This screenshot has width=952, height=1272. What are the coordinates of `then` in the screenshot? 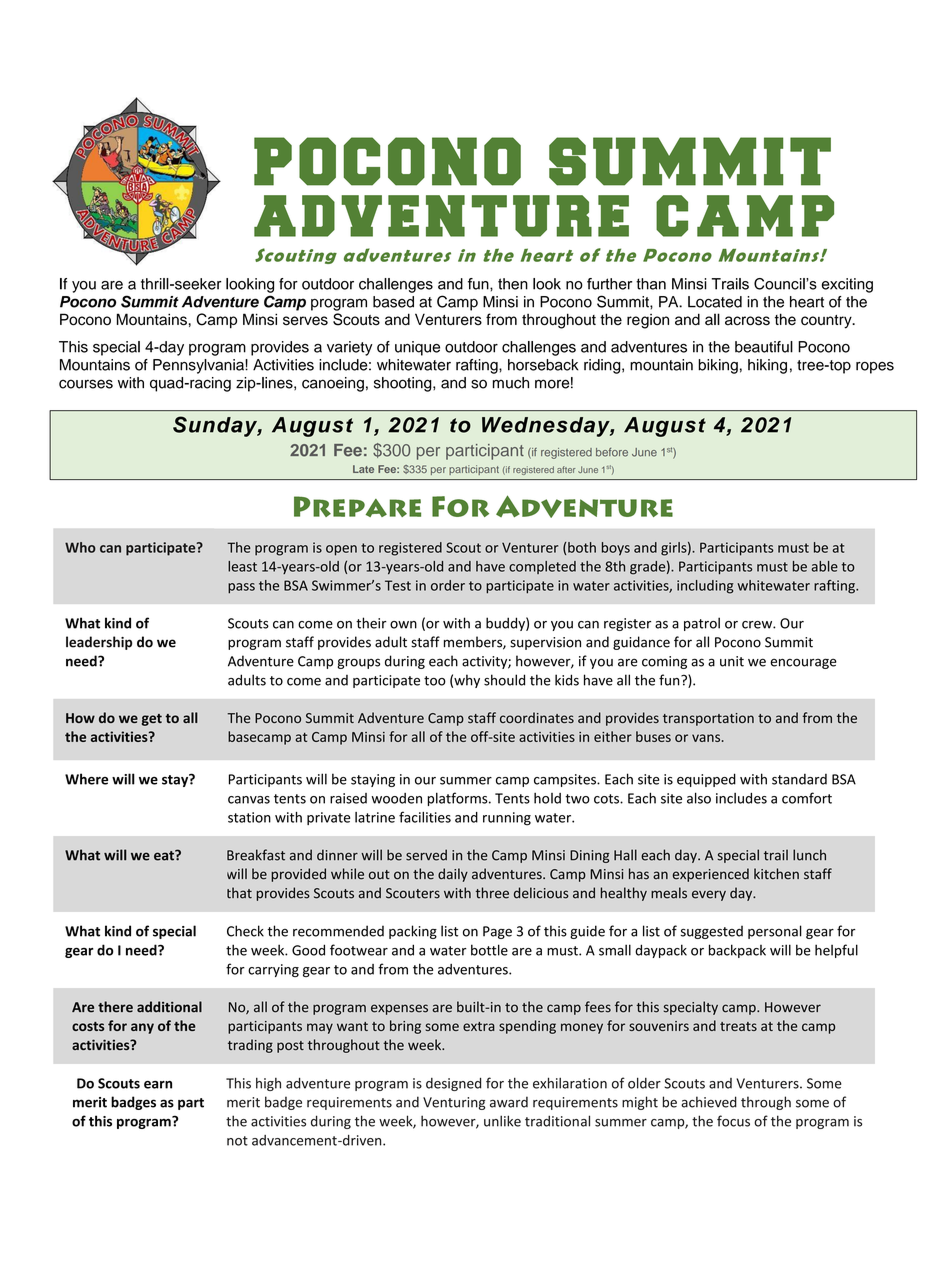 It's located at (513, 284).
